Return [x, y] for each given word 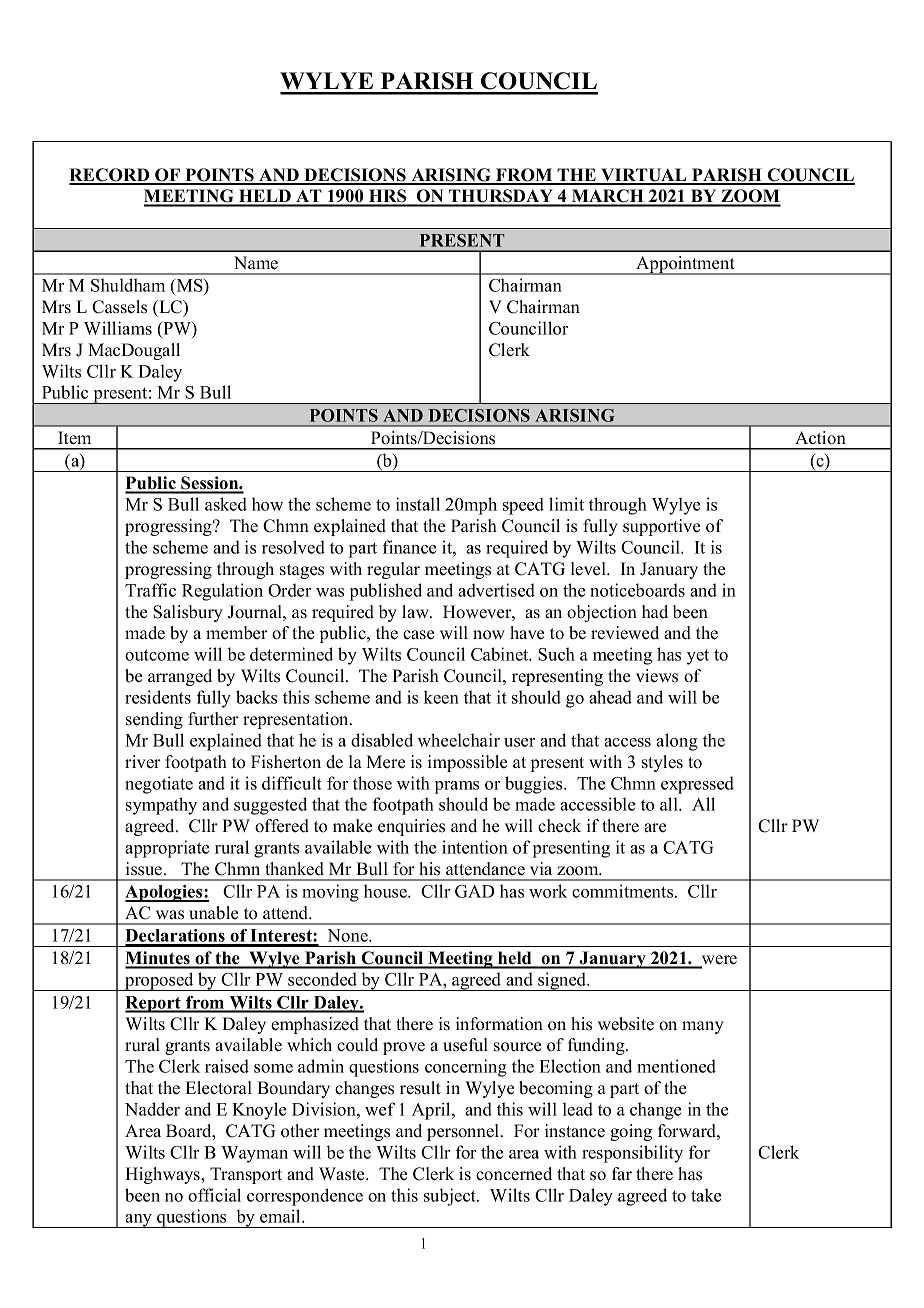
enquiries [411, 827]
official [214, 1195]
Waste [343, 1174]
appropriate [167, 849]
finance [409, 547]
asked [226, 504]
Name [256, 263]
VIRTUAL [644, 176]
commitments [624, 891]
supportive [661, 527]
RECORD [110, 176]
